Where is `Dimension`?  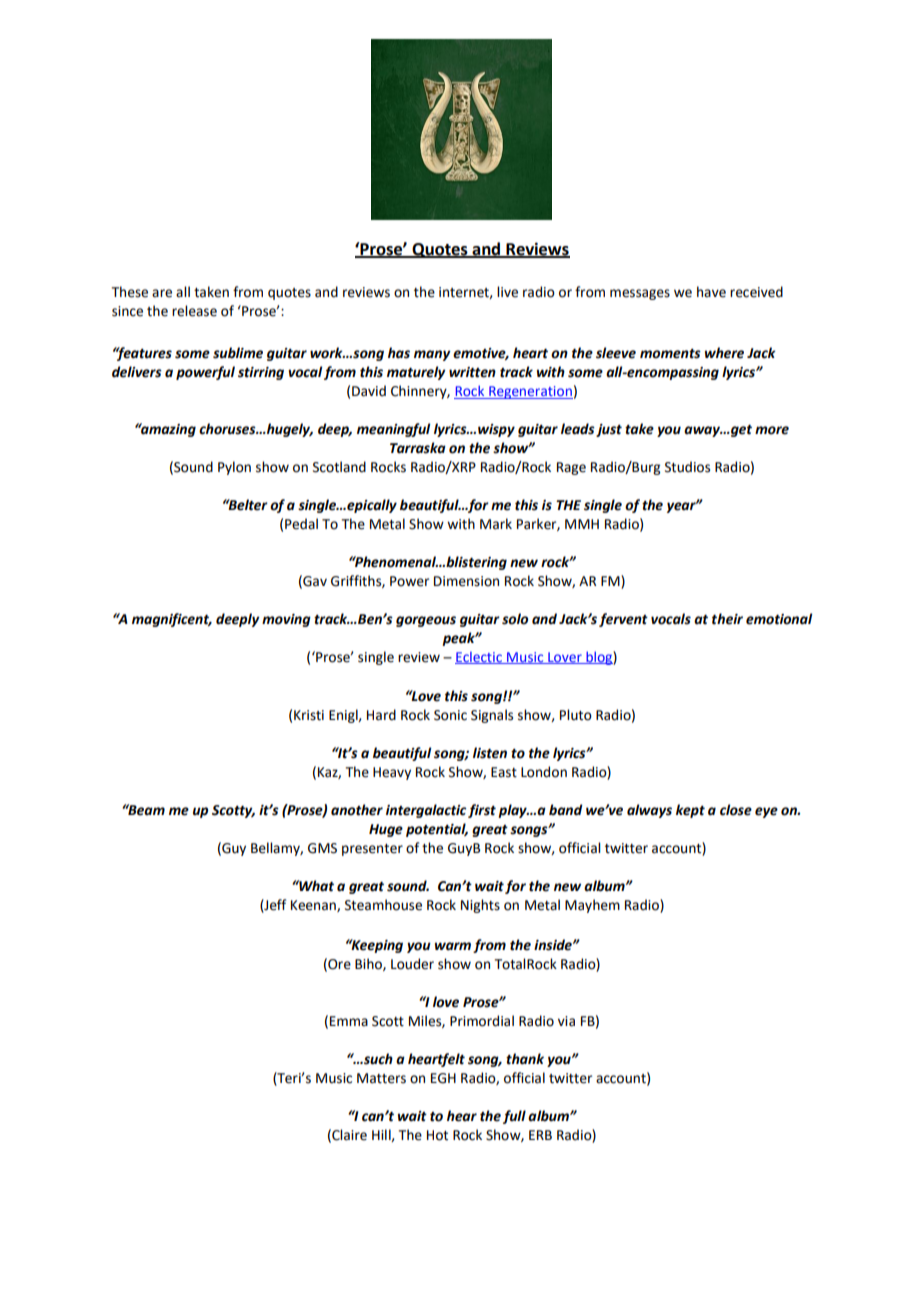 Dimension is located at coordinates (466, 581).
